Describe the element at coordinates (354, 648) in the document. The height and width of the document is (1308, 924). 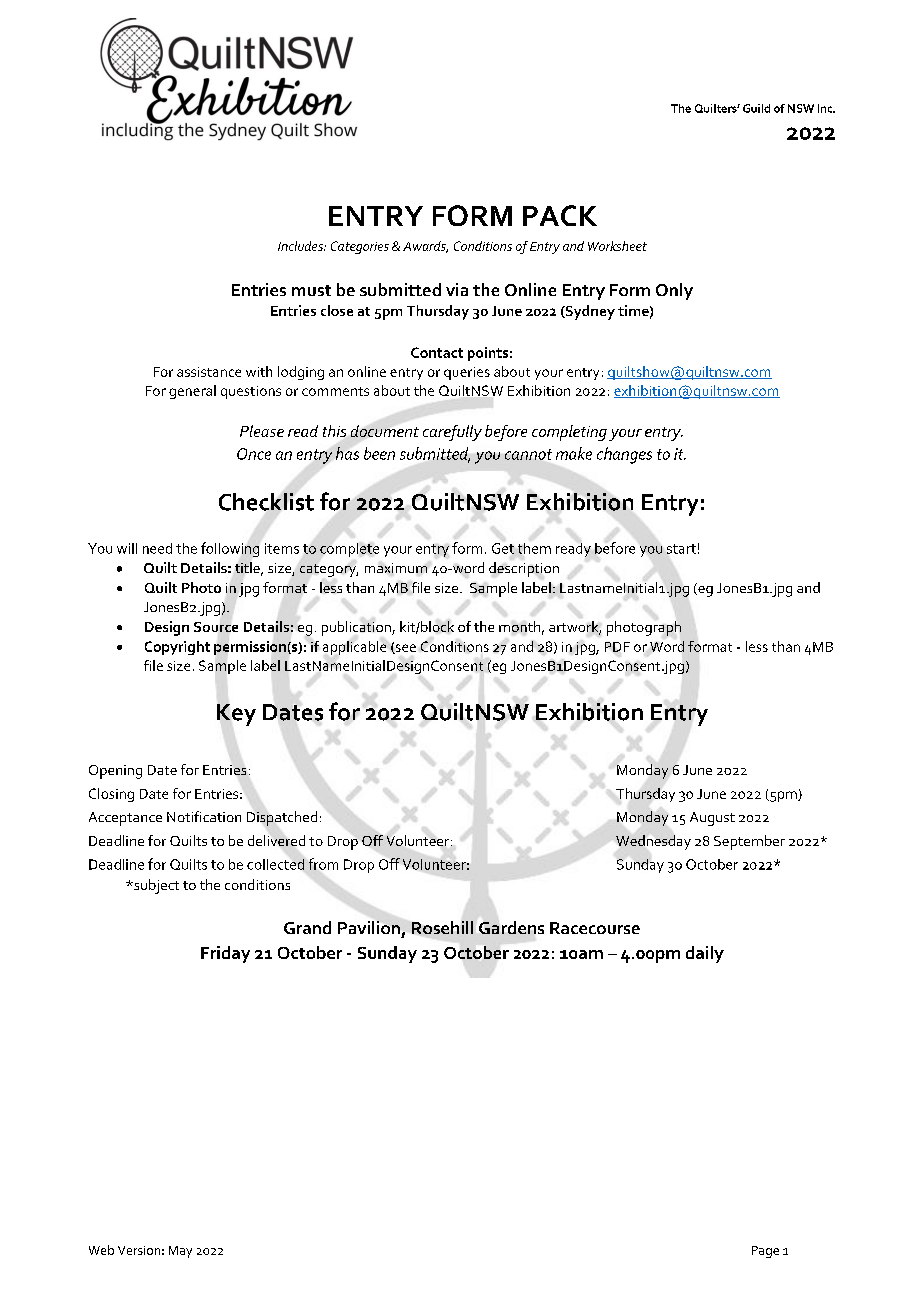
I see `applicable` at that location.
